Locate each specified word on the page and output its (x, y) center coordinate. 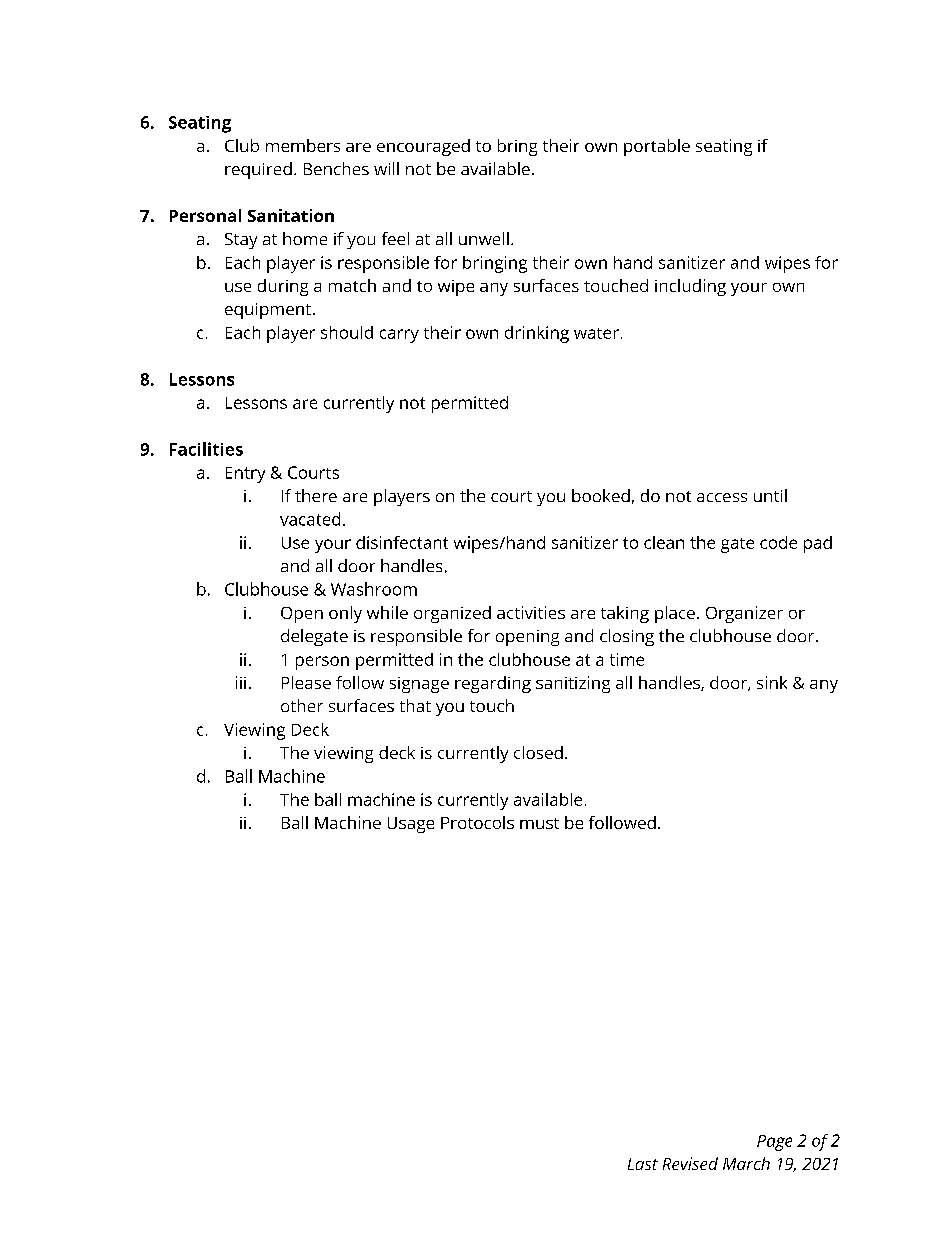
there (316, 495)
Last (643, 1164)
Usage (411, 825)
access (722, 497)
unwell (484, 238)
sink (772, 682)
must (539, 823)
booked (601, 495)
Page (774, 1143)
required (258, 170)
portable (657, 147)
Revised (690, 1163)
